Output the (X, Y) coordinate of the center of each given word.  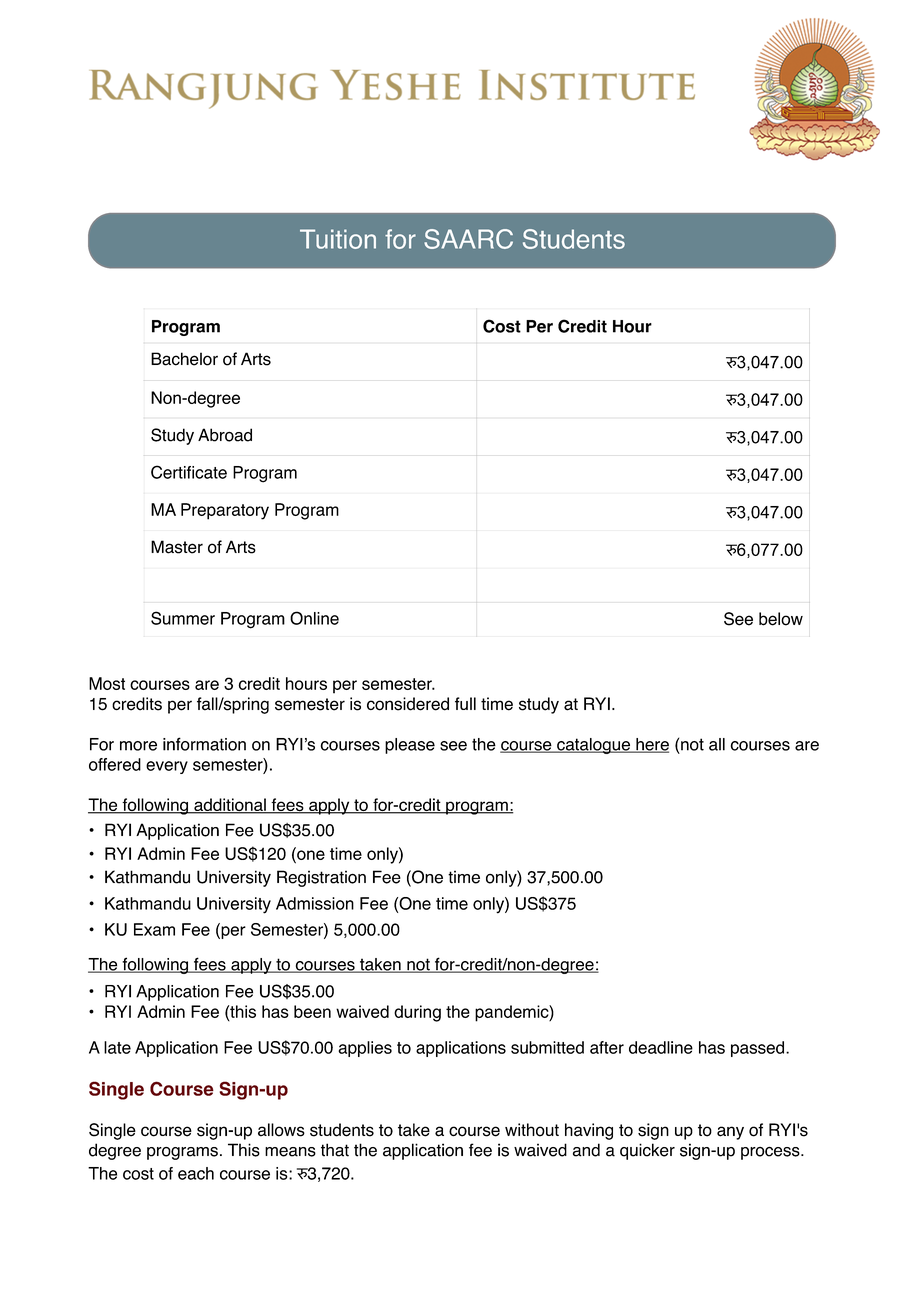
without (532, 1130)
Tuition (338, 239)
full (465, 703)
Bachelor (184, 359)
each (196, 1173)
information (204, 744)
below (781, 619)
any (730, 1133)
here (651, 745)
